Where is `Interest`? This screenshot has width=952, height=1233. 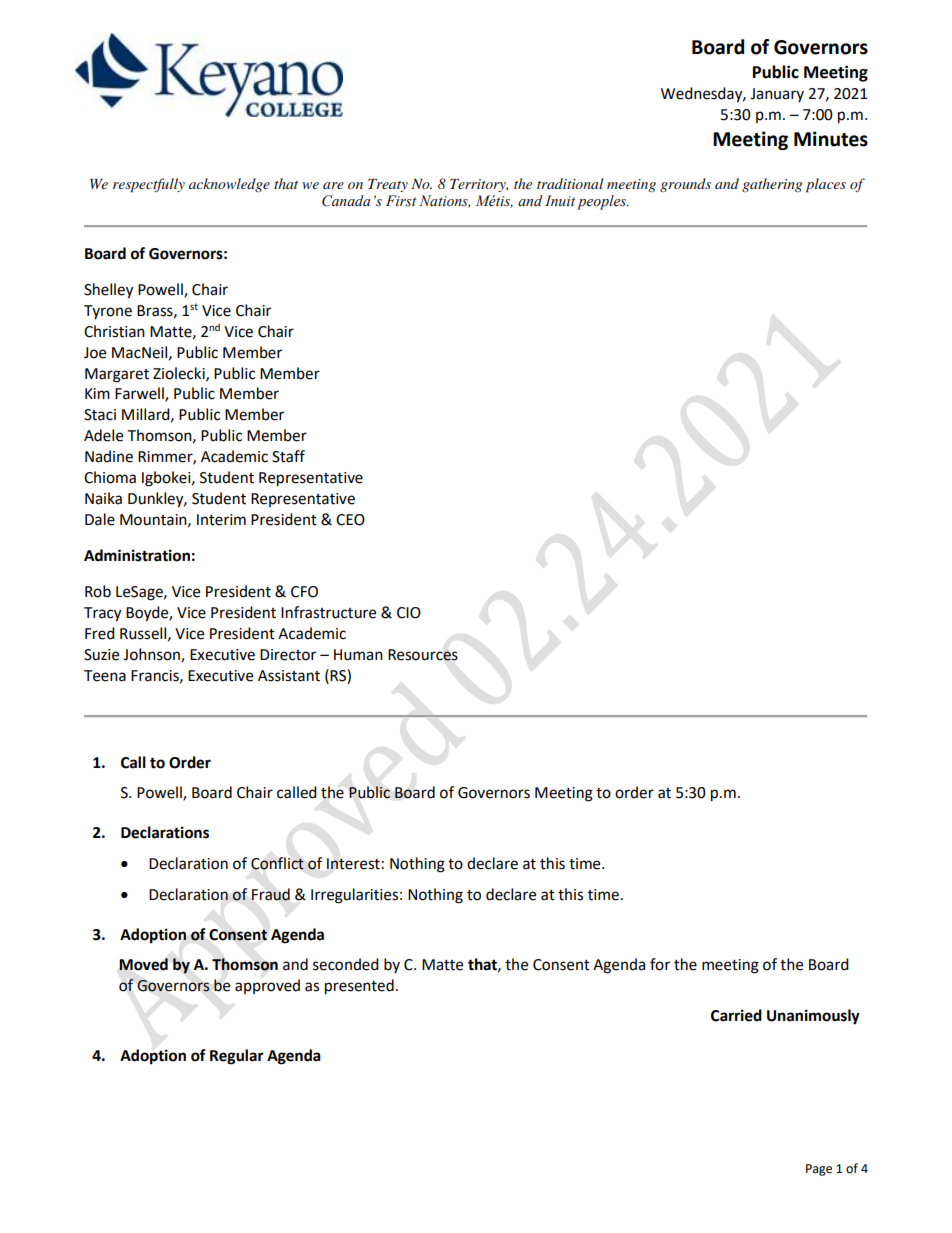 Interest is located at coordinates (353, 864).
